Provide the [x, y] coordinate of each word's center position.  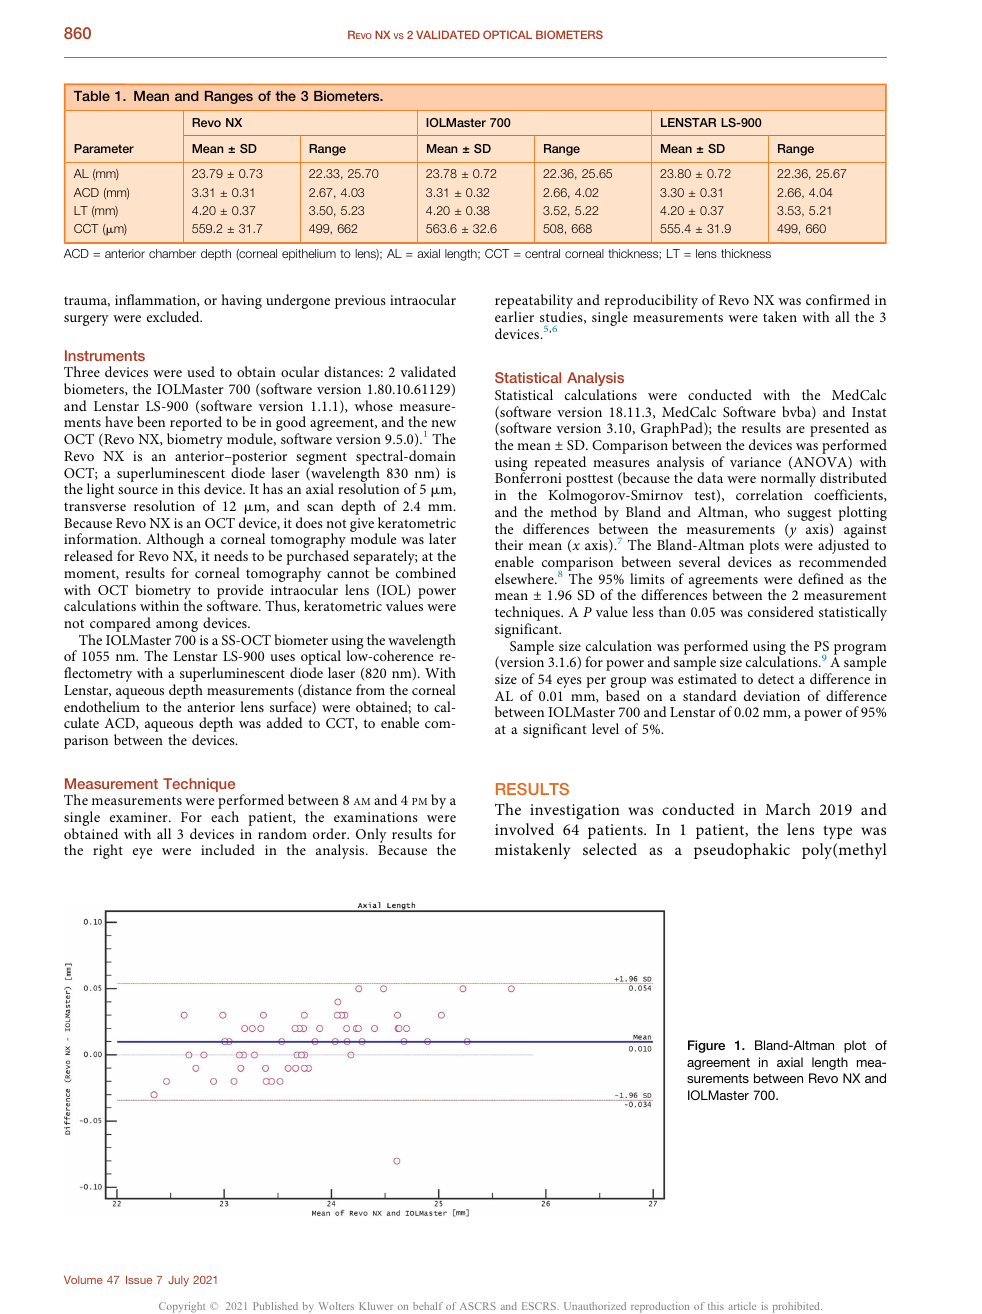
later [442, 538]
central [542, 253]
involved [524, 829]
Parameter [104, 148]
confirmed [838, 299]
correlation [769, 494]
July [178, 1281]
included [228, 849]
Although [175, 540]
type [837, 832]
